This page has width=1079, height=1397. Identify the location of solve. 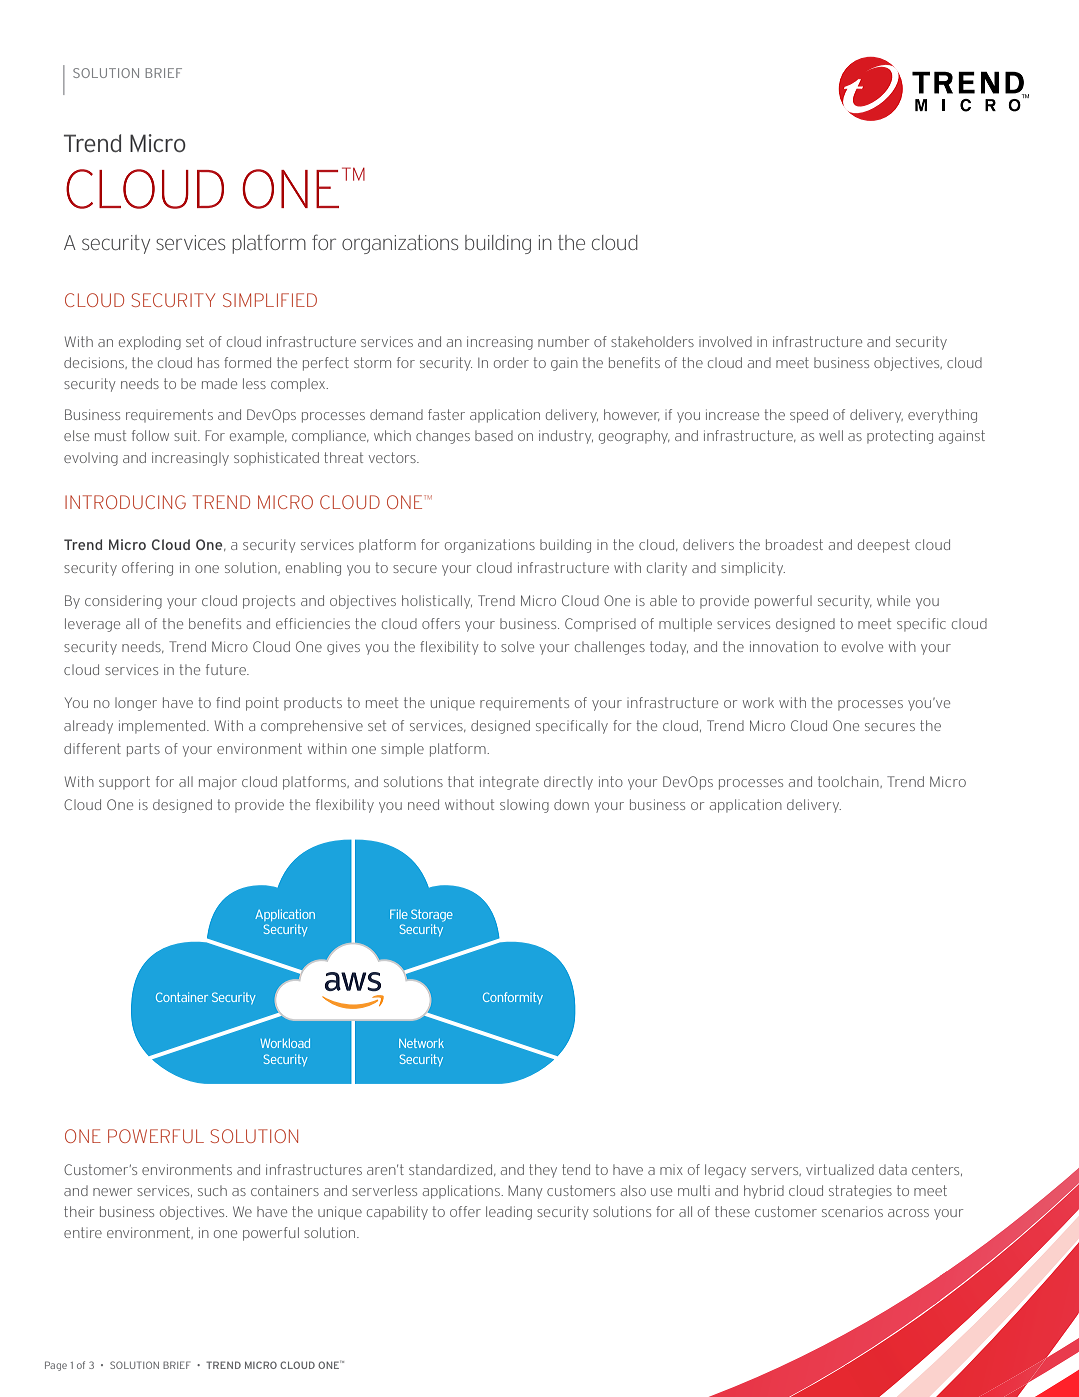
(517, 646).
